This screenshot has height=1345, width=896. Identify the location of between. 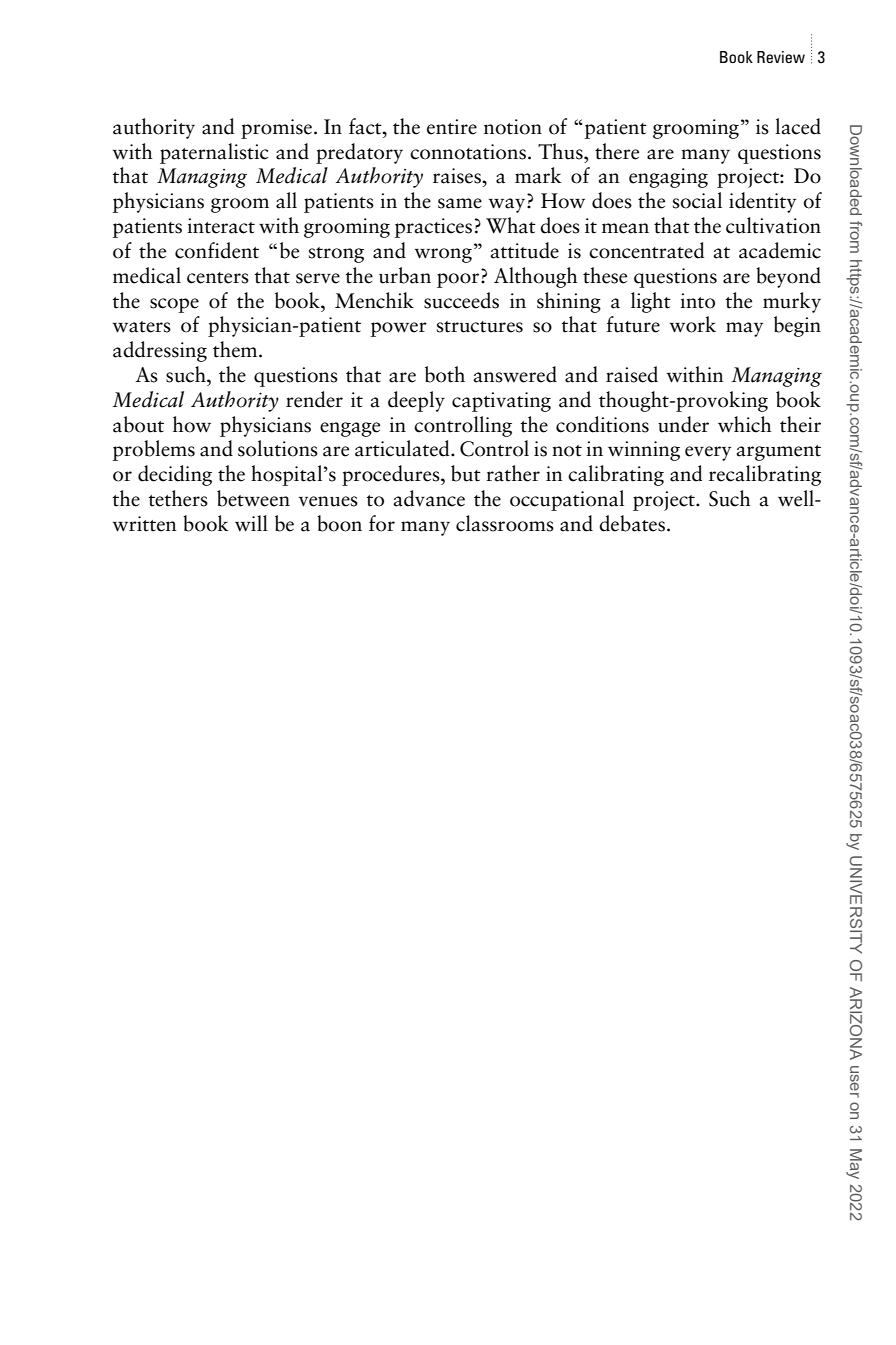
(253, 498).
